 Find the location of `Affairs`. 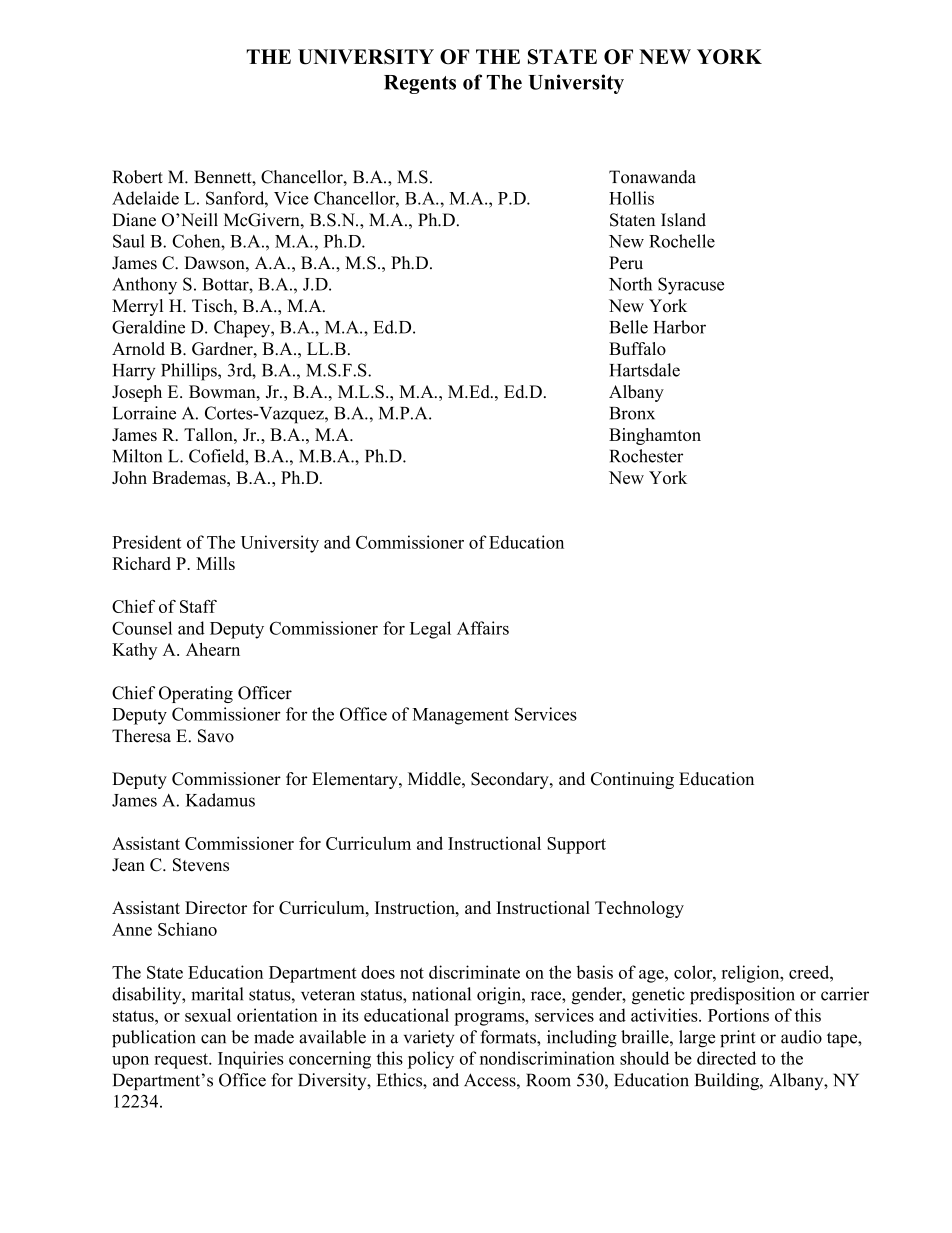

Affairs is located at coordinates (483, 628).
